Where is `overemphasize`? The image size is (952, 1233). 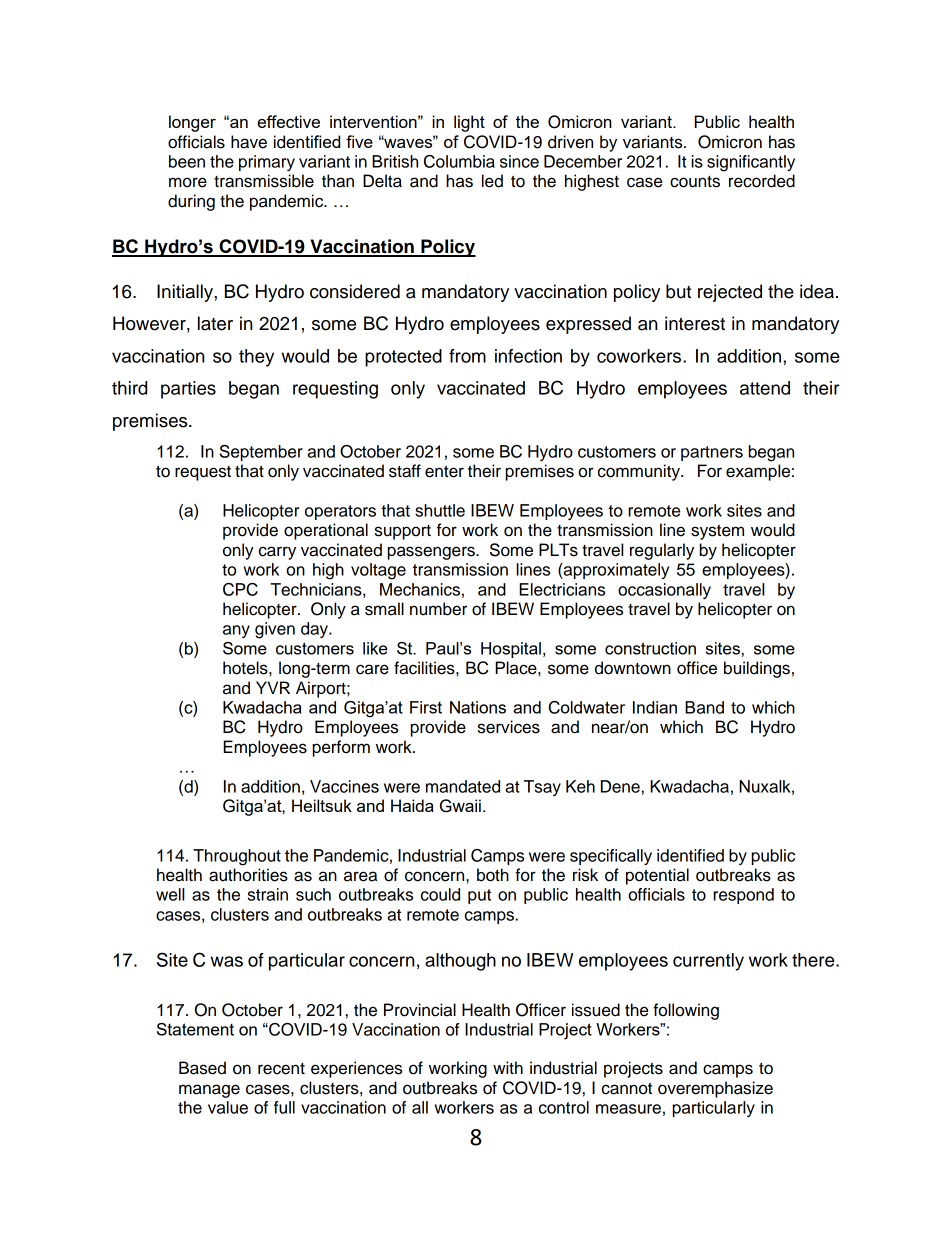
overemphasize is located at coordinates (715, 1089).
